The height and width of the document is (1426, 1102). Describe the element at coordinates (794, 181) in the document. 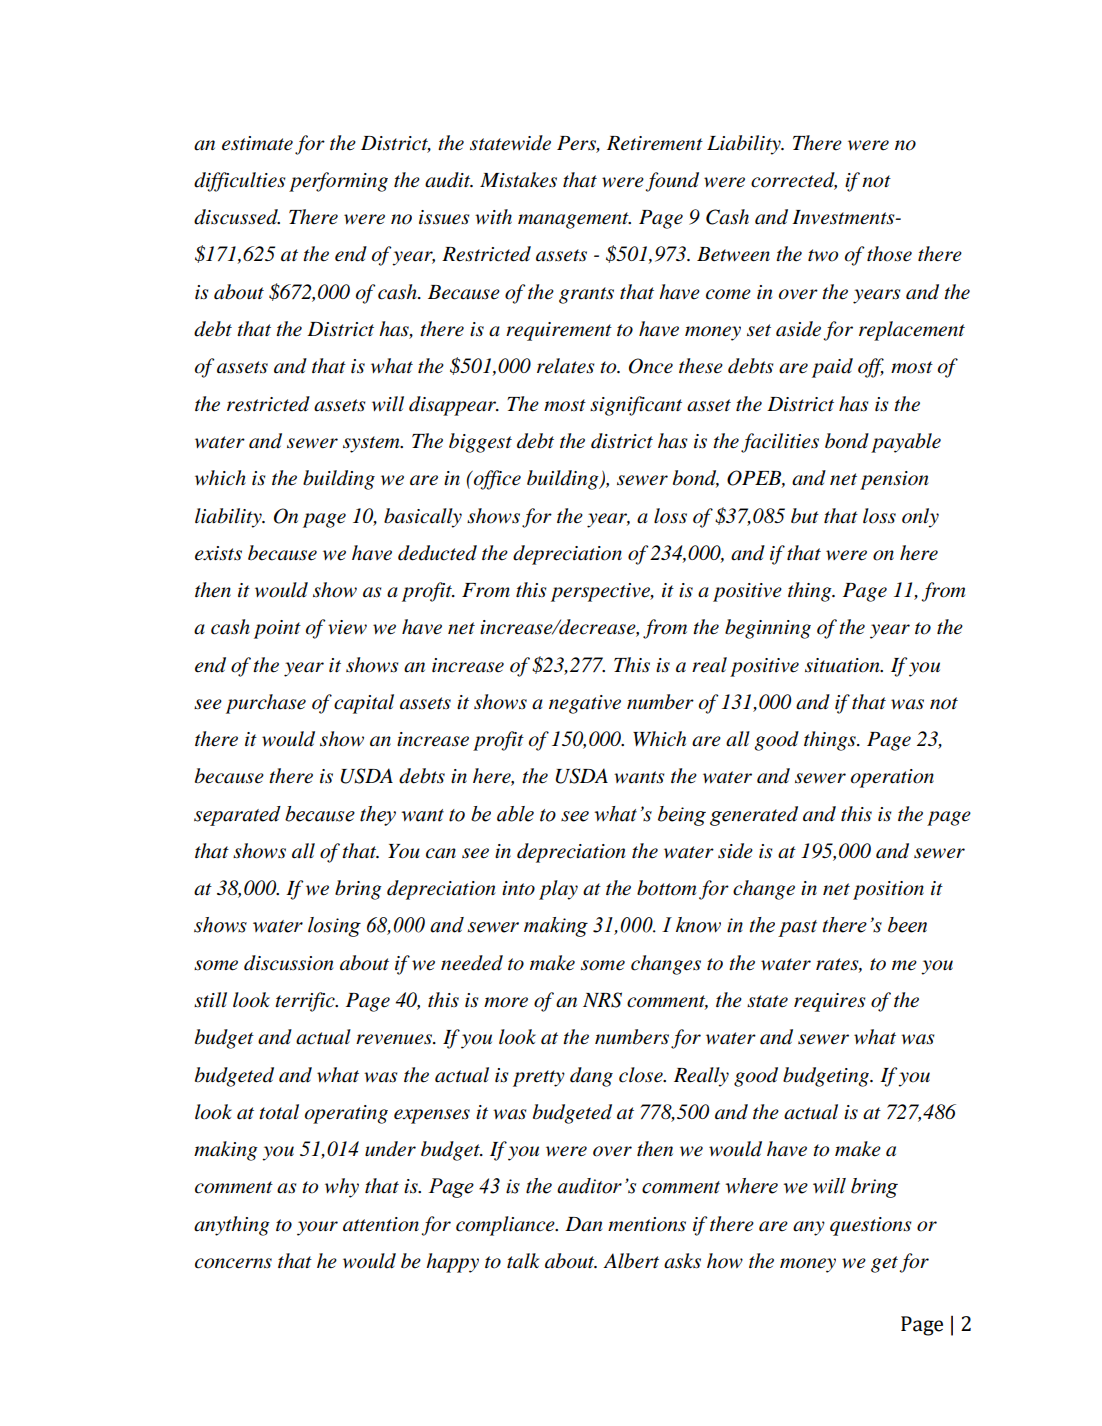

I see `corrected` at that location.
